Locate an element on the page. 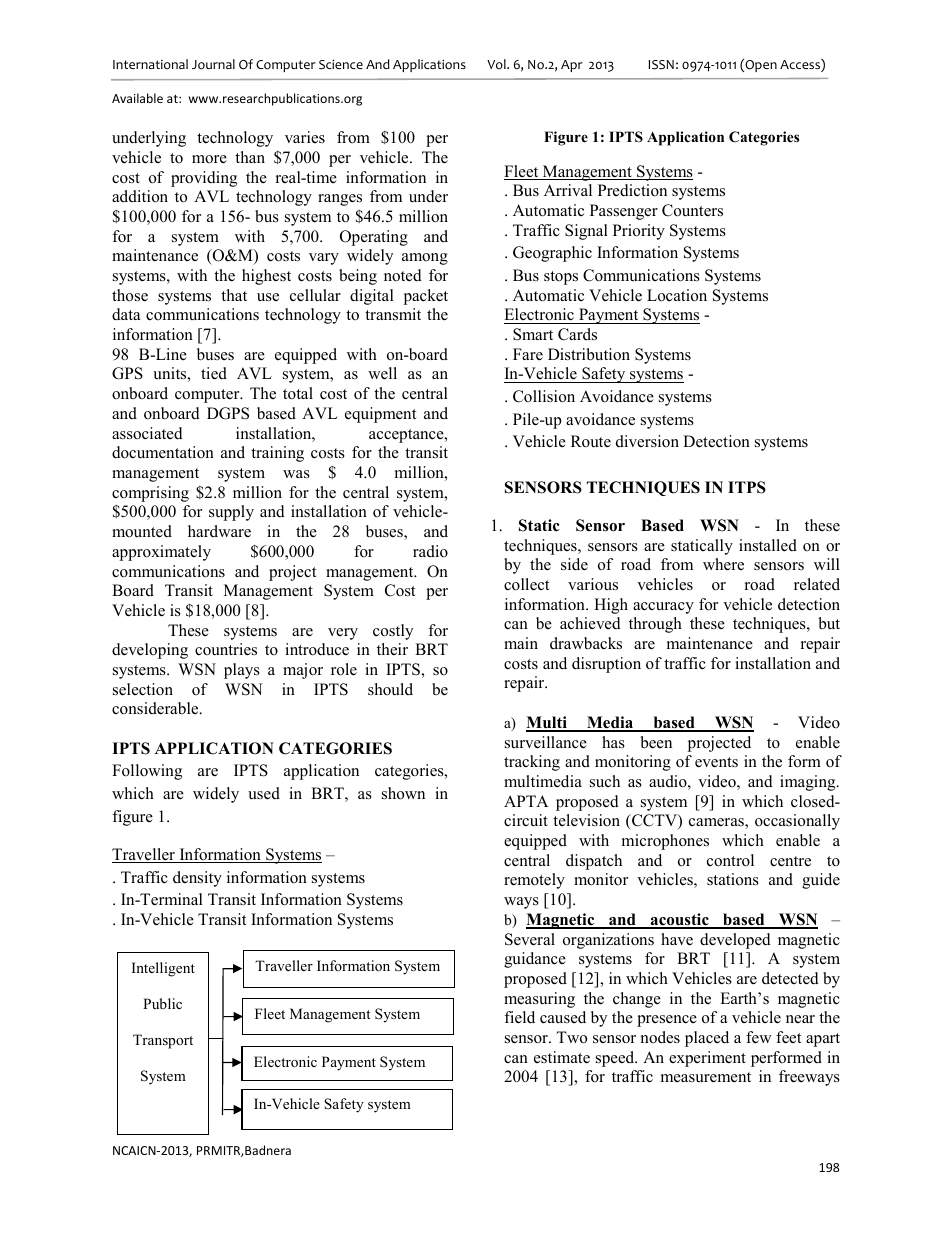  Vol is located at coordinates (497, 64).
